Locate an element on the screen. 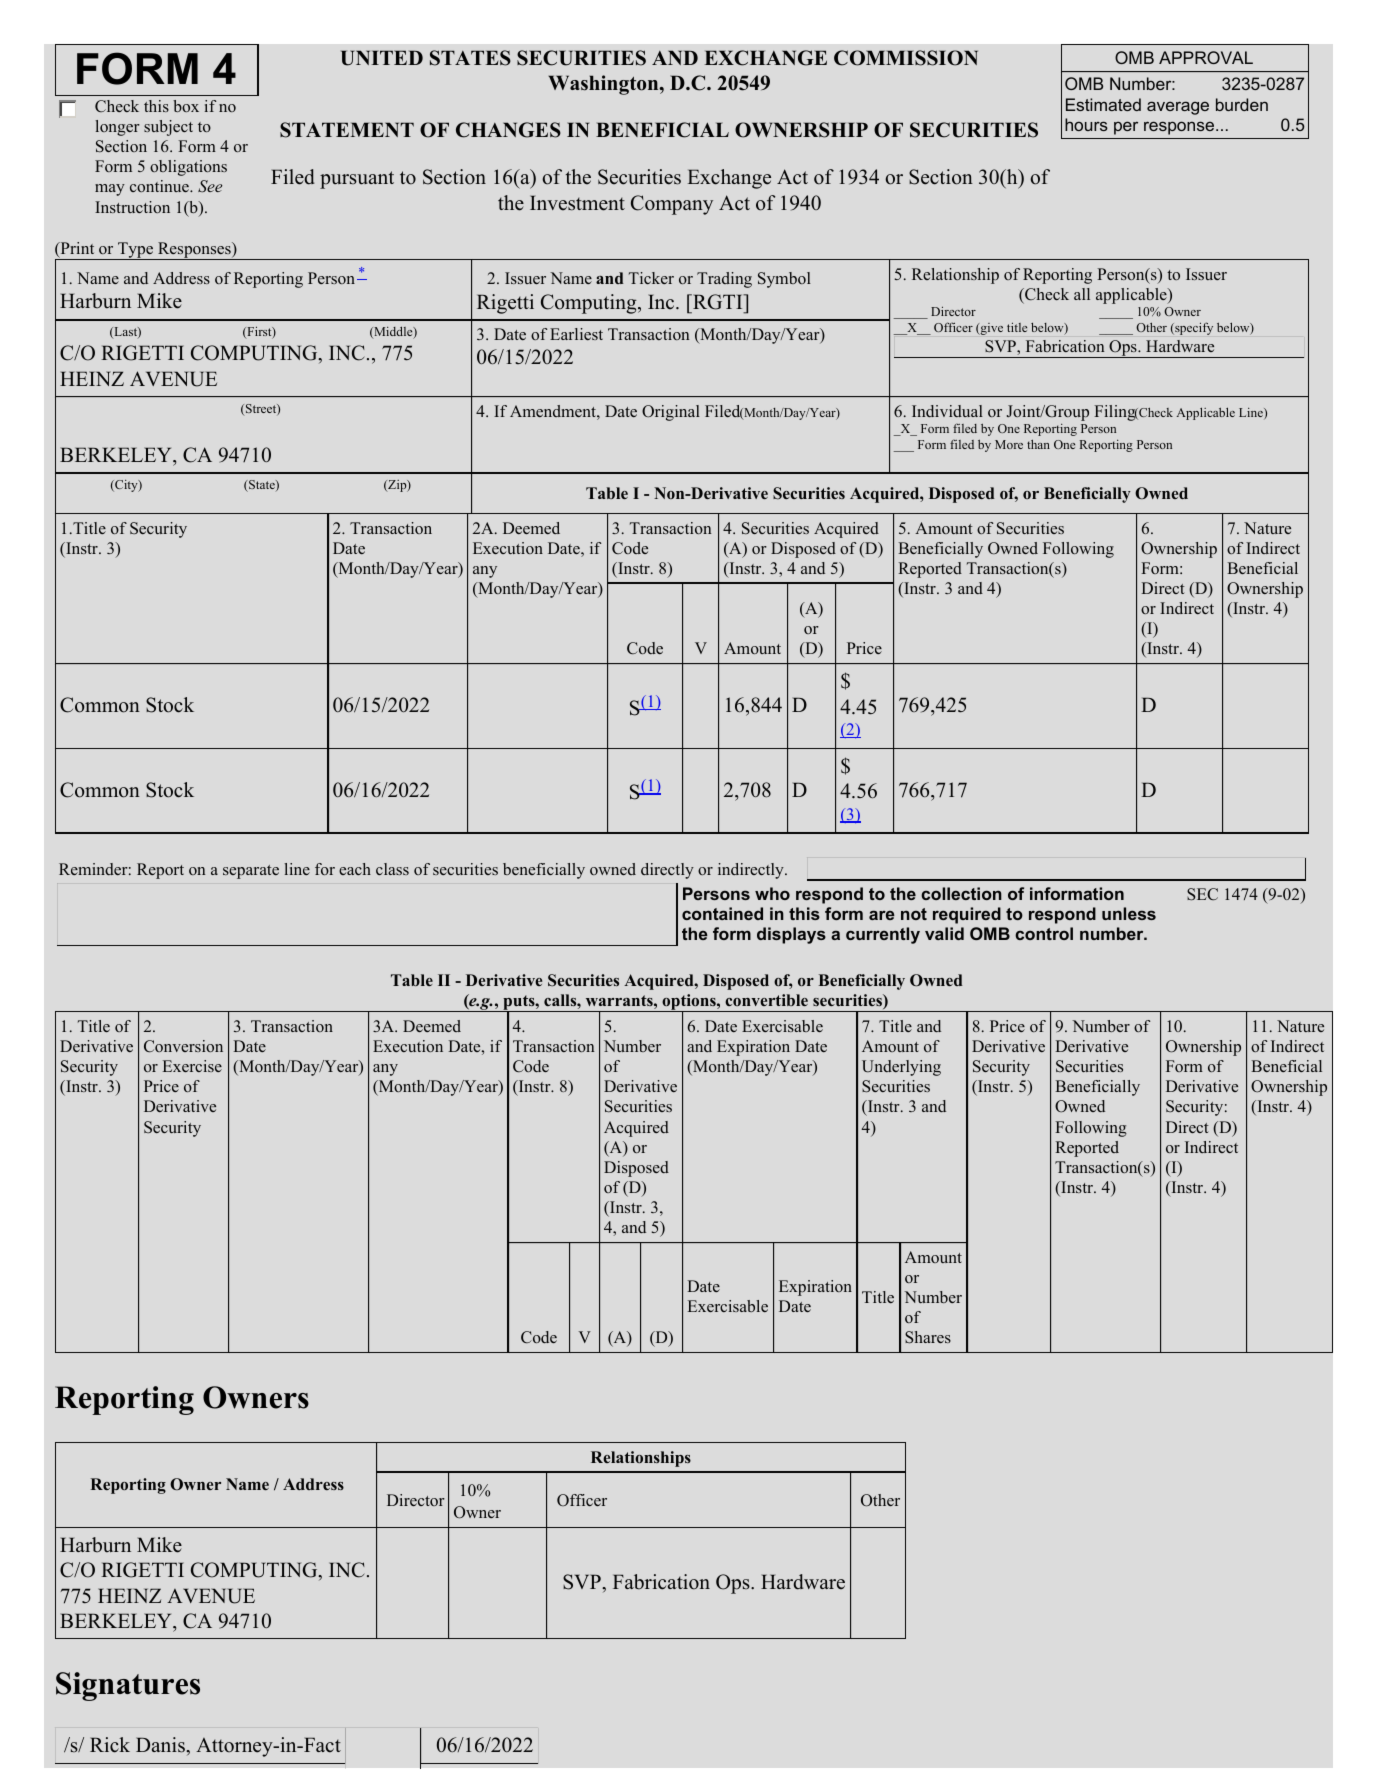  Original is located at coordinates (671, 413).
